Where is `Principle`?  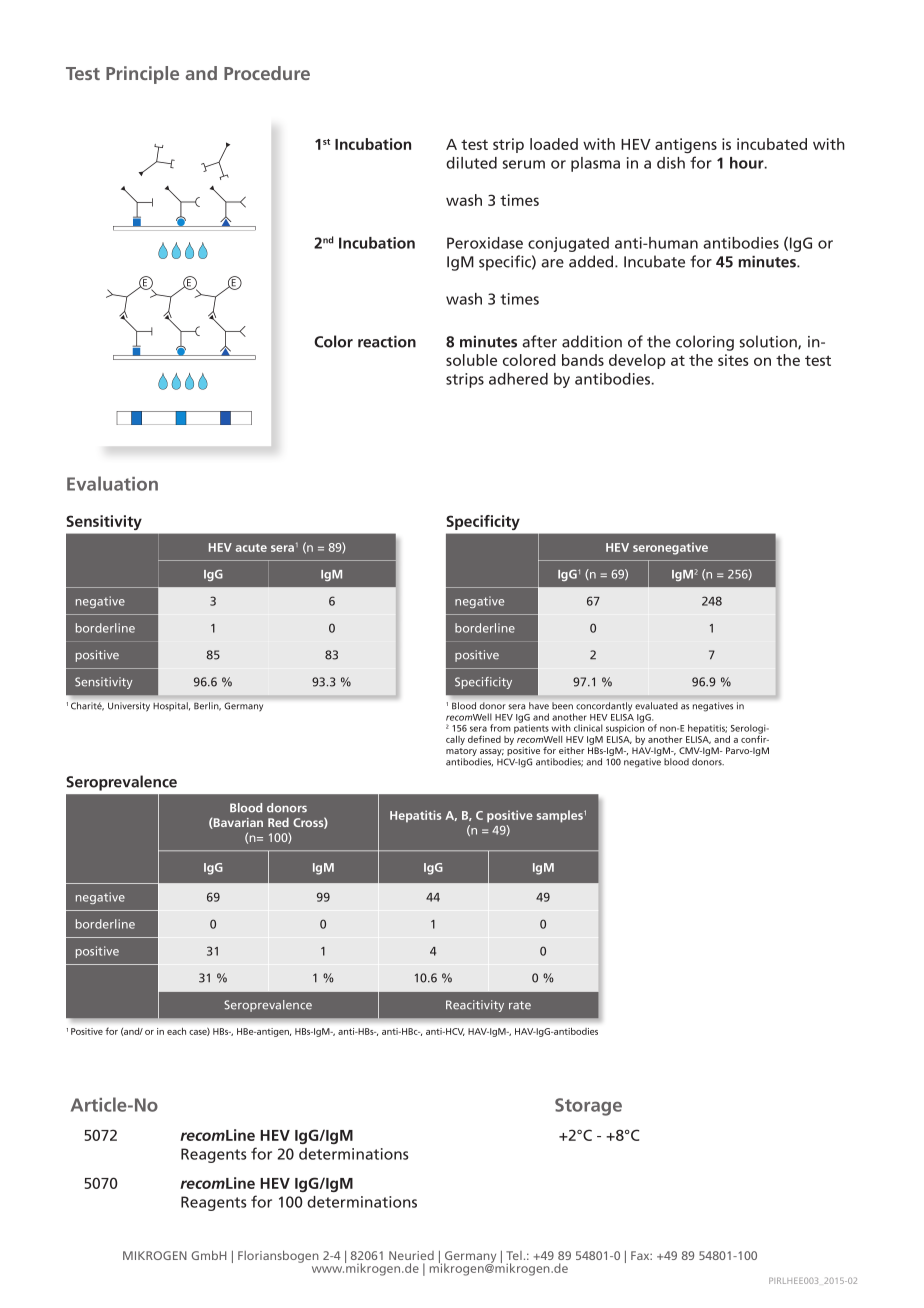
Principle is located at coordinates (142, 75).
